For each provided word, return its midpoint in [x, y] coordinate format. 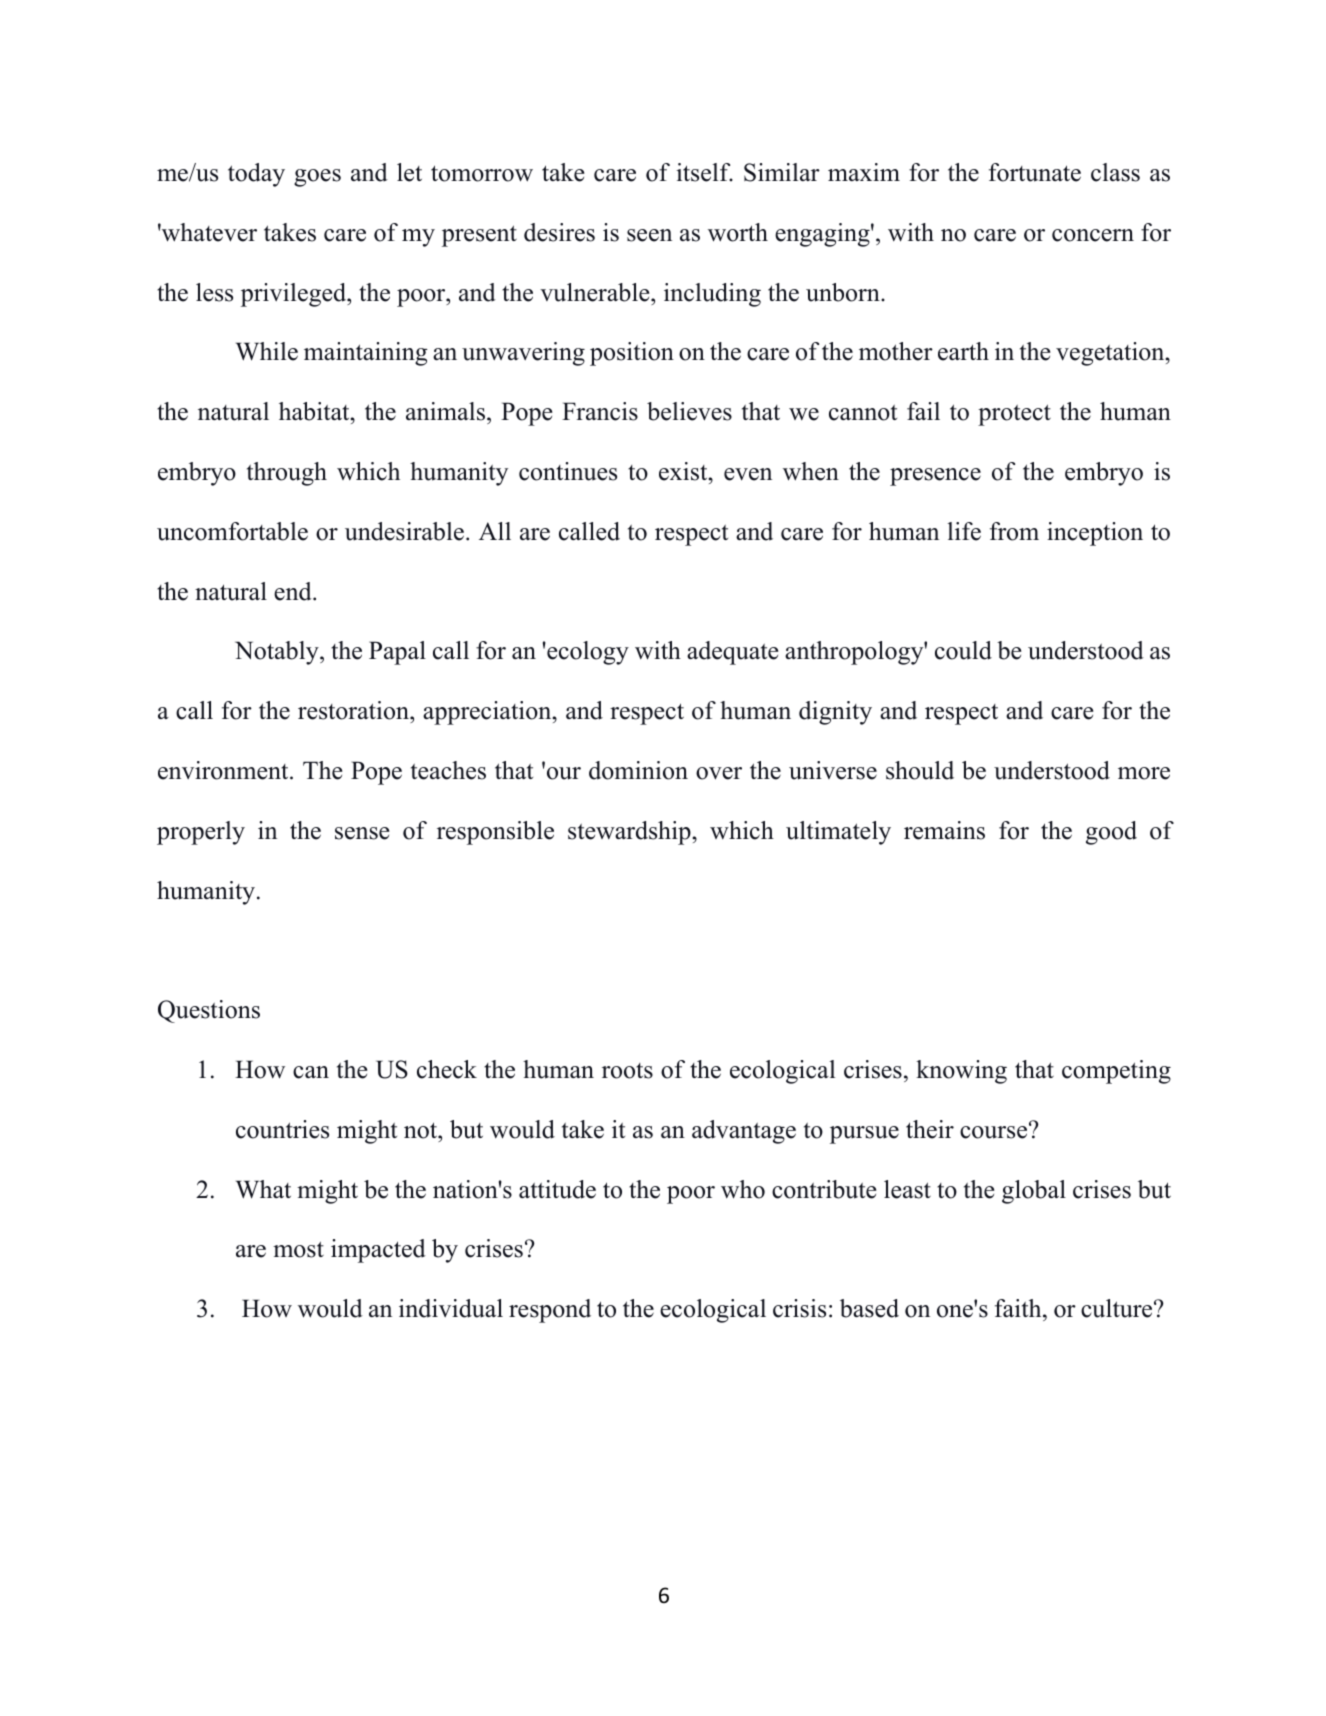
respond [550, 1311]
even [748, 474]
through [287, 474]
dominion [638, 770]
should [920, 770]
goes [317, 178]
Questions [209, 1011]
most [298, 1249]
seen [649, 235]
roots [627, 1071]
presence [935, 477]
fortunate [1035, 172]
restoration [354, 710]
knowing [961, 1072]
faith [1019, 1308]
